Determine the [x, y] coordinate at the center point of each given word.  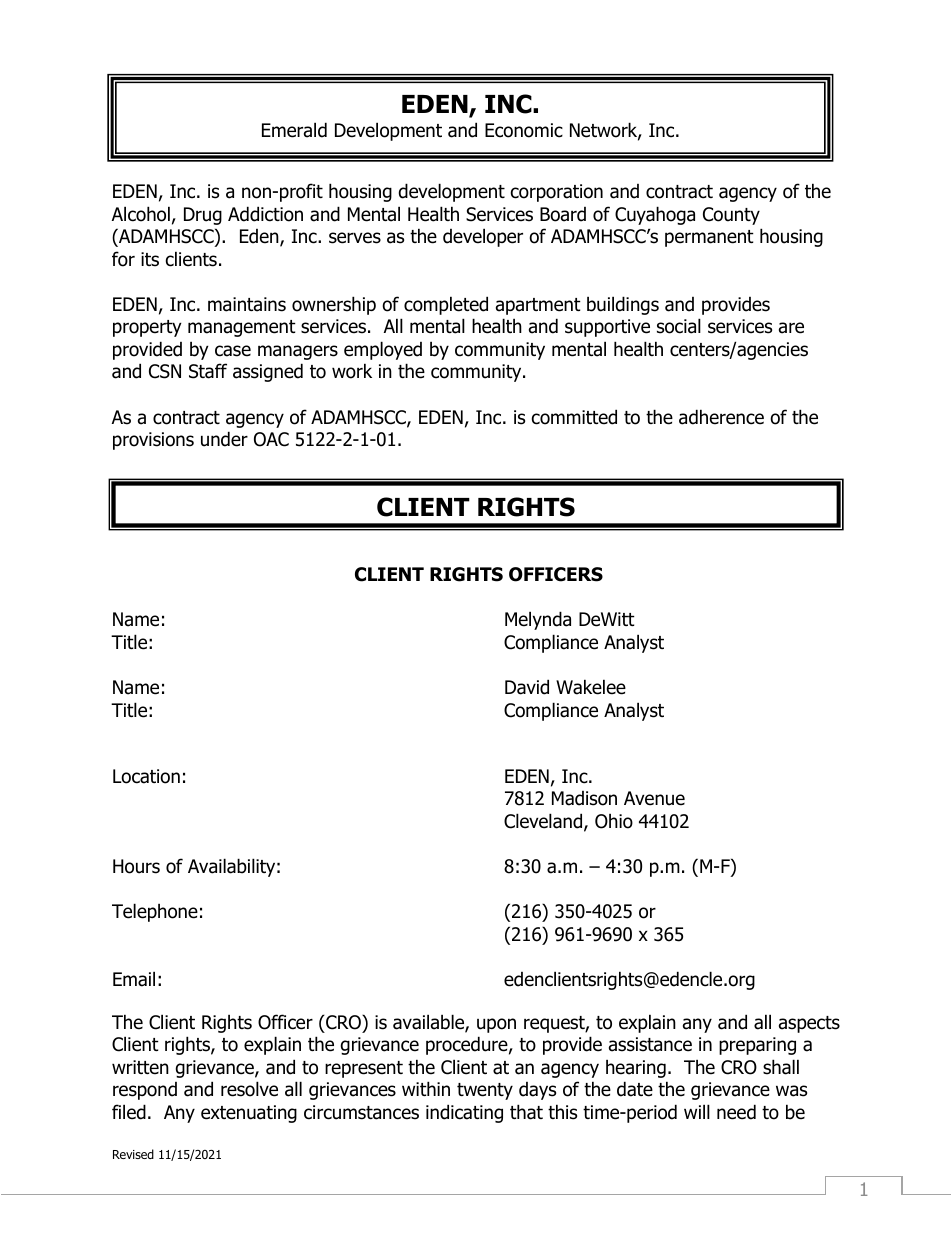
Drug [203, 216]
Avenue [654, 798]
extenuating [249, 1114]
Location [146, 776]
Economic [524, 130]
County [731, 216]
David [527, 687]
